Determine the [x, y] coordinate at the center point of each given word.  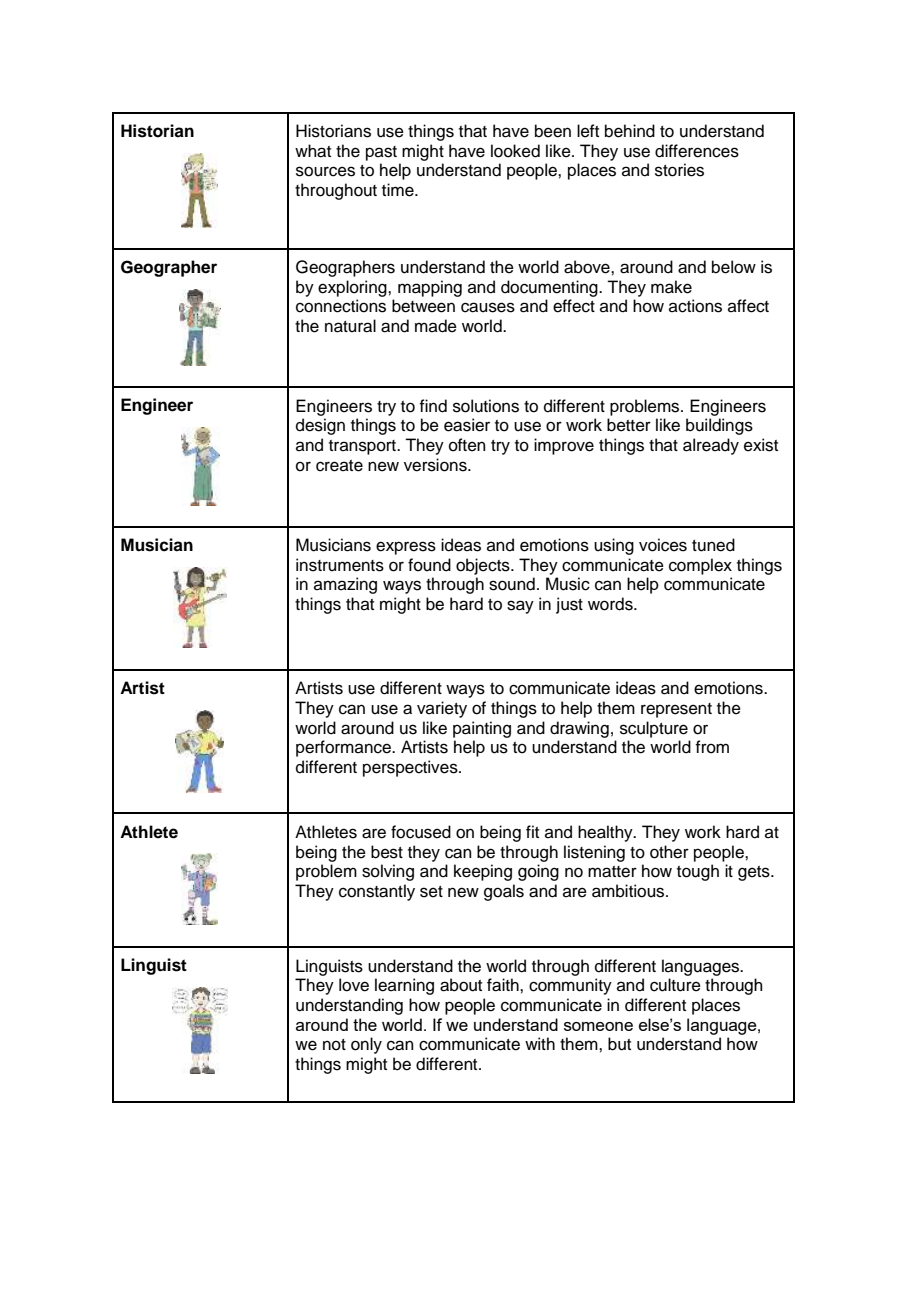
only [366, 1045]
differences [697, 151]
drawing [579, 729]
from [712, 747]
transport [363, 447]
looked [515, 151]
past [381, 153]
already [711, 446]
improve [564, 446]
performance [344, 748]
